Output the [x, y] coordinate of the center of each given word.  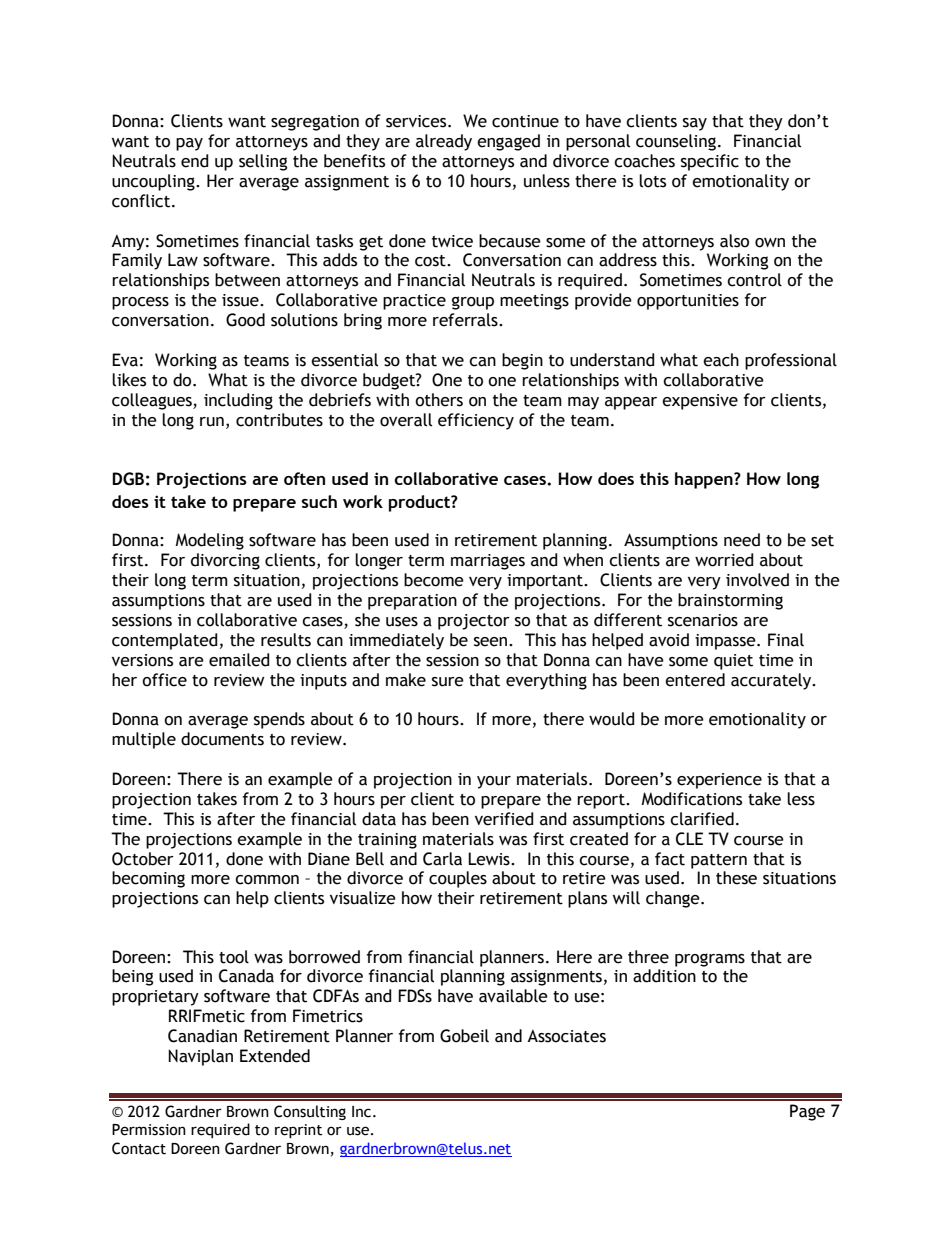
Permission [149, 1130]
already [444, 142]
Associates [566, 1036]
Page [807, 1112]
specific [710, 162]
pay [189, 144]
